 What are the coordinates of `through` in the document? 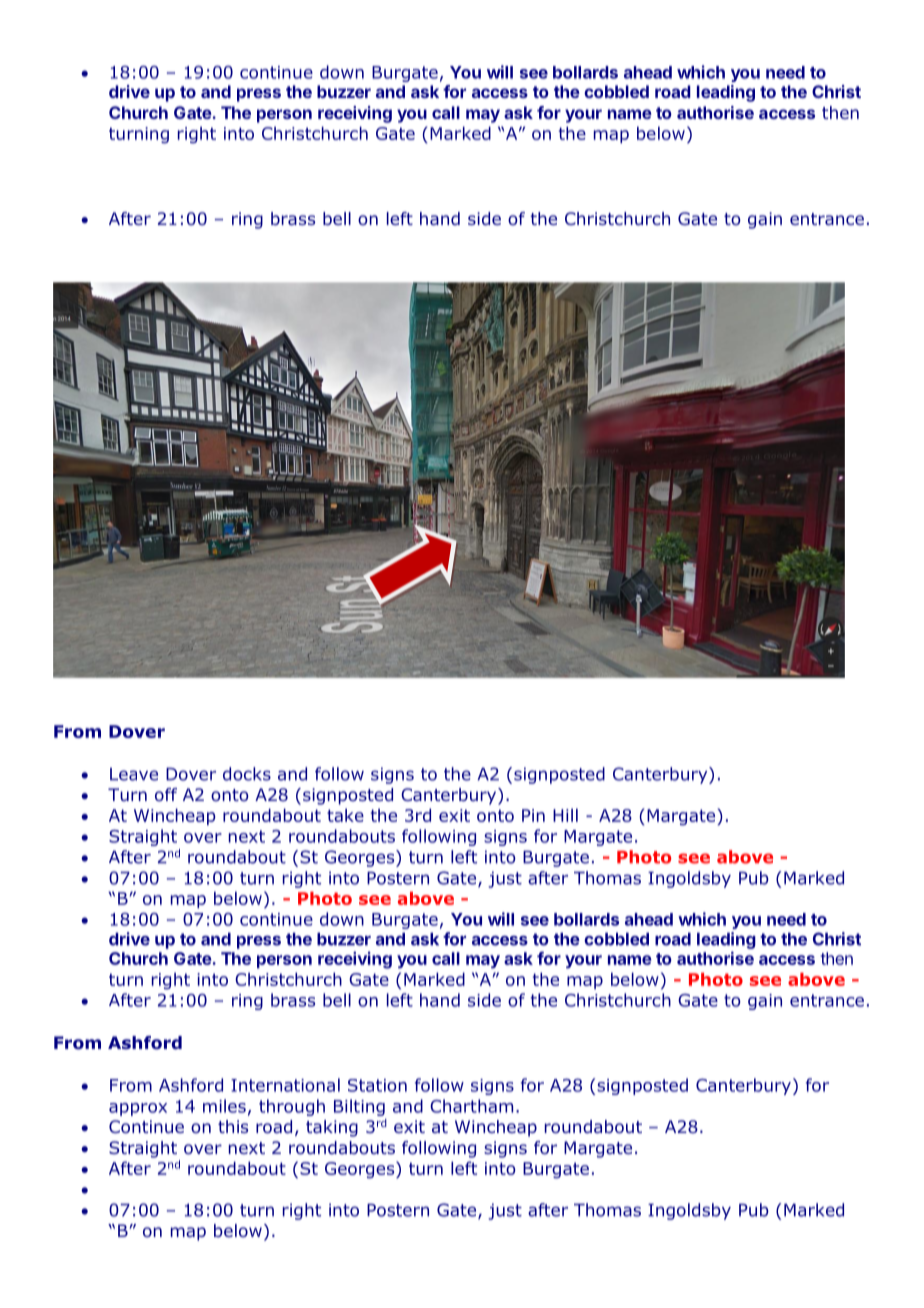 It's located at (292, 1107).
